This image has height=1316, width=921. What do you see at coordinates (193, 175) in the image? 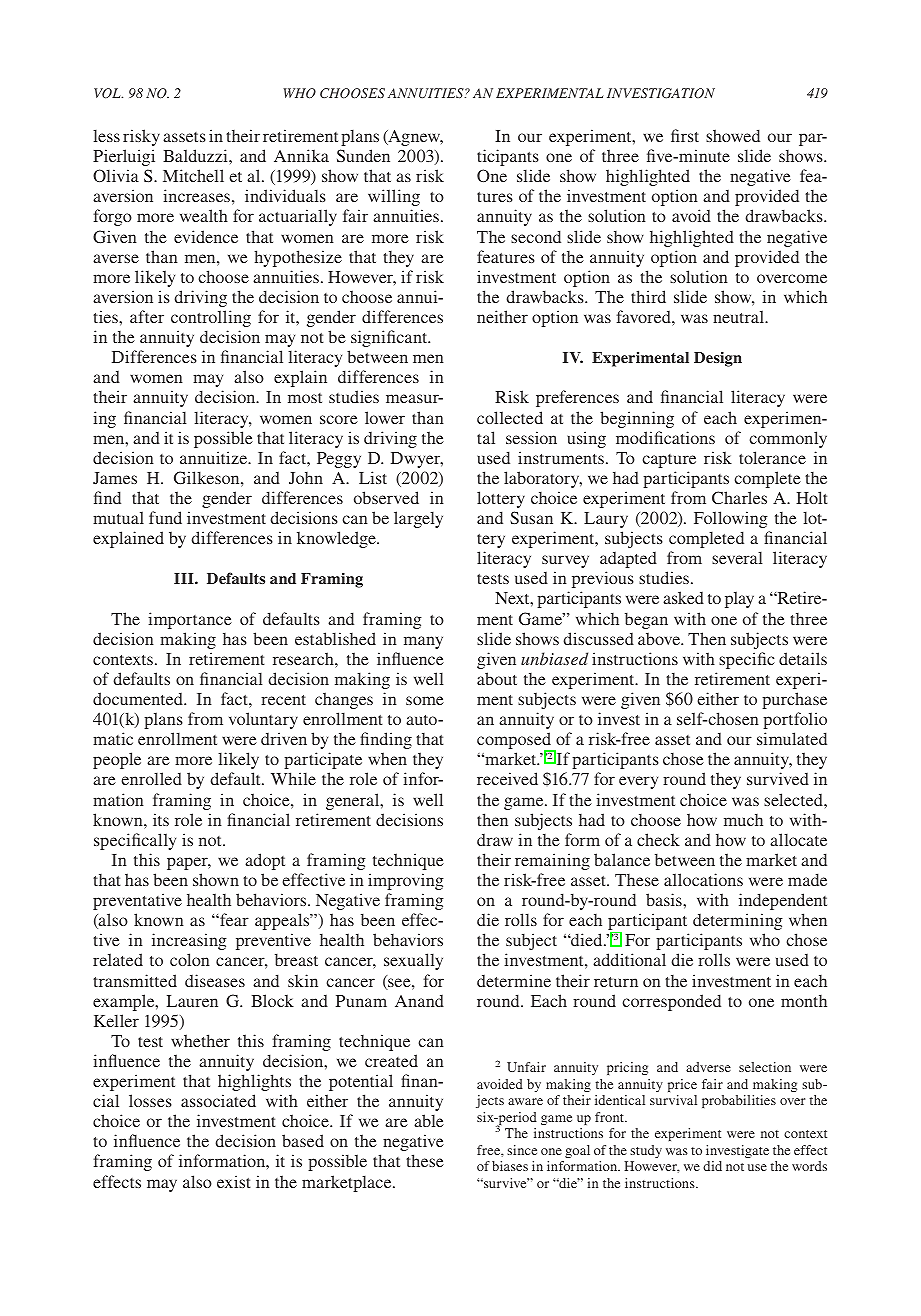
I see `Mitchell` at bounding box center [193, 175].
